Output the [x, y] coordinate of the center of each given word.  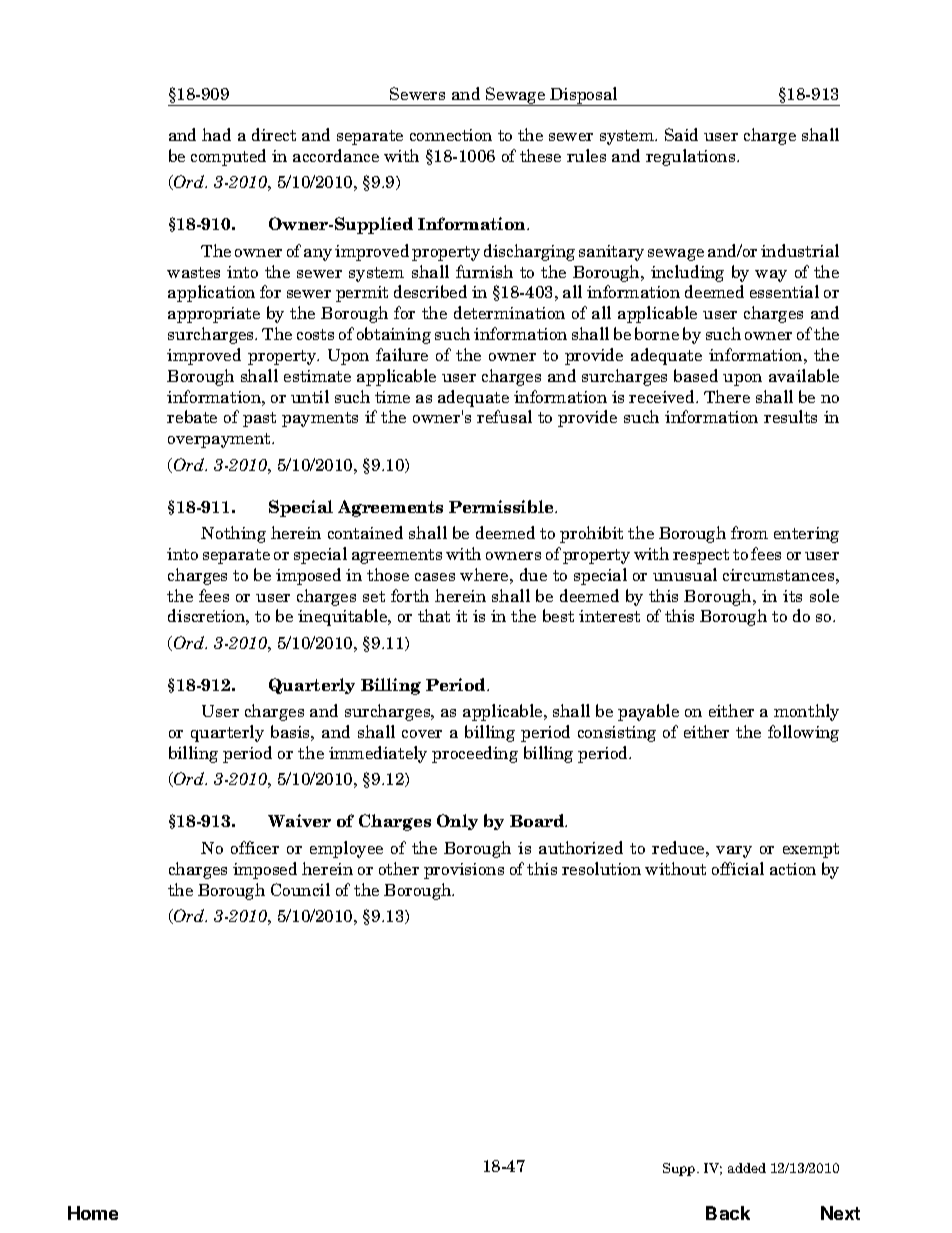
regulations [692, 157]
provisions [464, 871]
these [540, 155]
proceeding [475, 754]
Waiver [299, 820]
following [803, 733]
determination [509, 312]
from [749, 532]
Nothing [233, 534]
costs [315, 334]
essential [784, 291]
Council [300, 889]
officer [255, 847]
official [738, 868]
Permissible [502, 506]
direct [274, 134]
